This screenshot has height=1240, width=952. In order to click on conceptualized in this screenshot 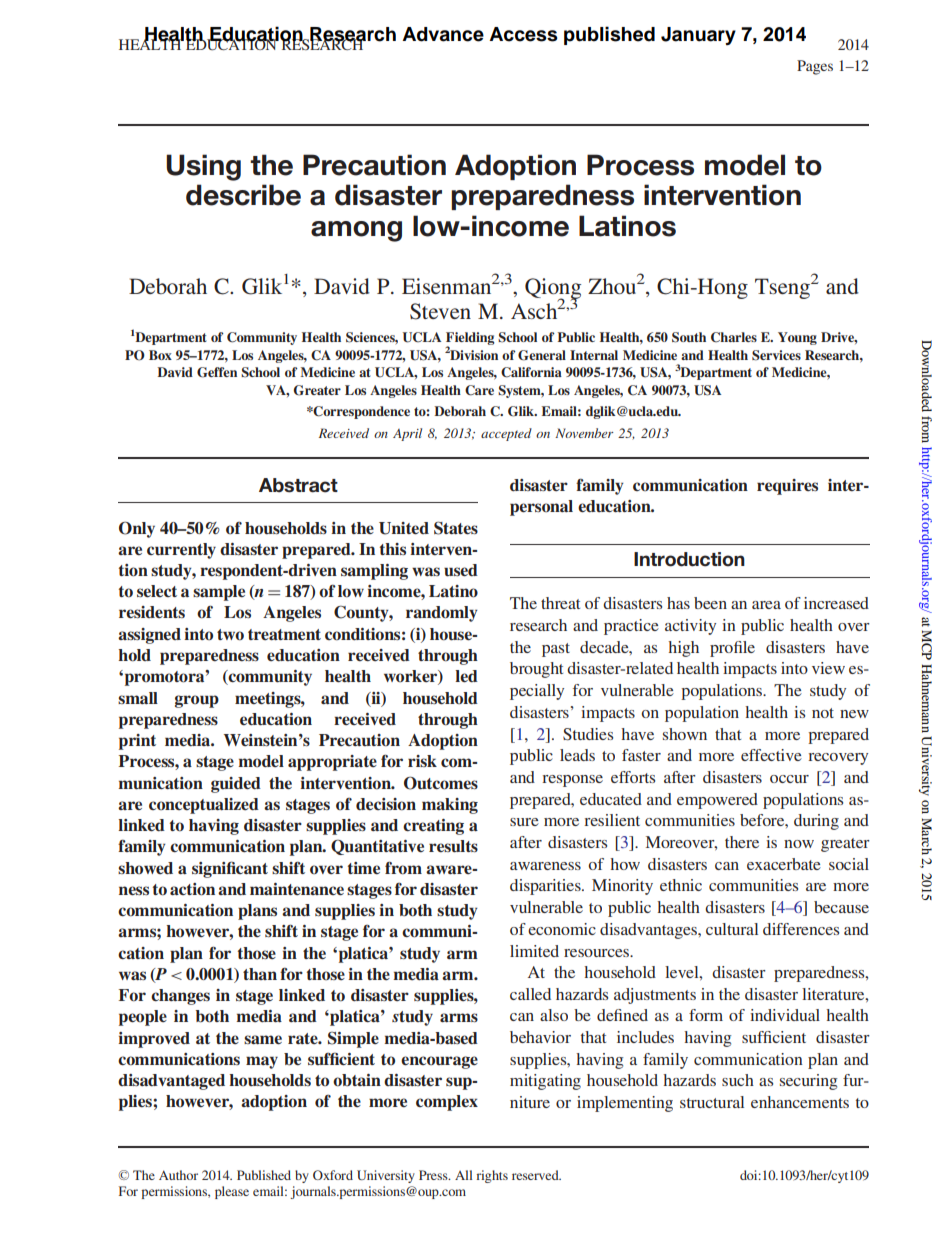, I will do `click(204, 806)`.
